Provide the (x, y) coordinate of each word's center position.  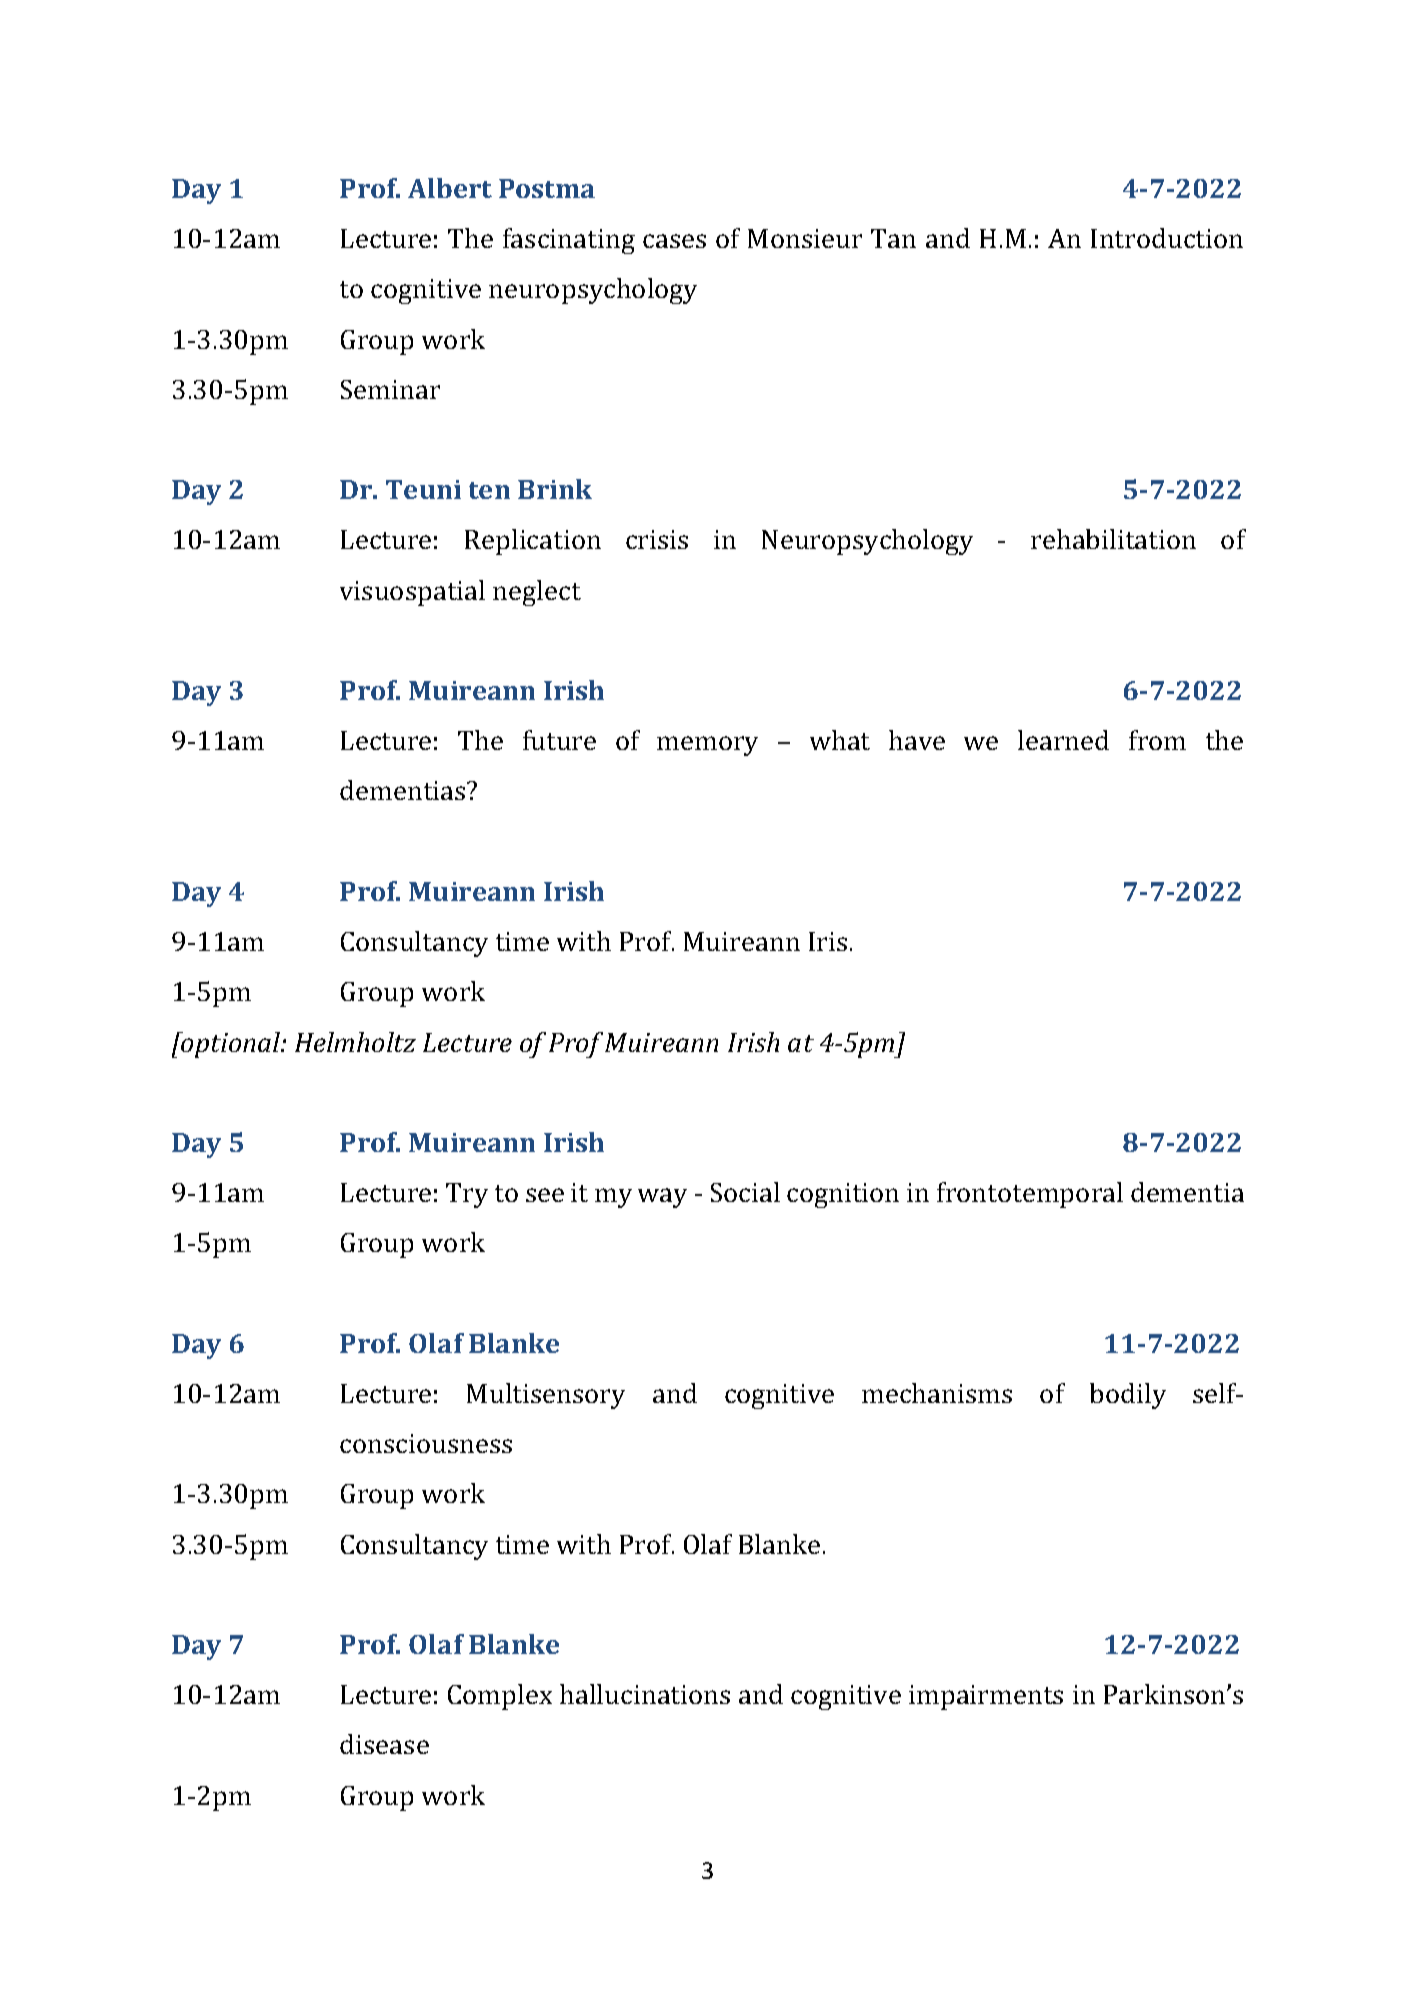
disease (384, 1744)
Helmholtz (355, 1042)
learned (1063, 740)
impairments (986, 1697)
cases (674, 241)
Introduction (1167, 238)
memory (707, 746)
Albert (450, 188)
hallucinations (645, 1694)
